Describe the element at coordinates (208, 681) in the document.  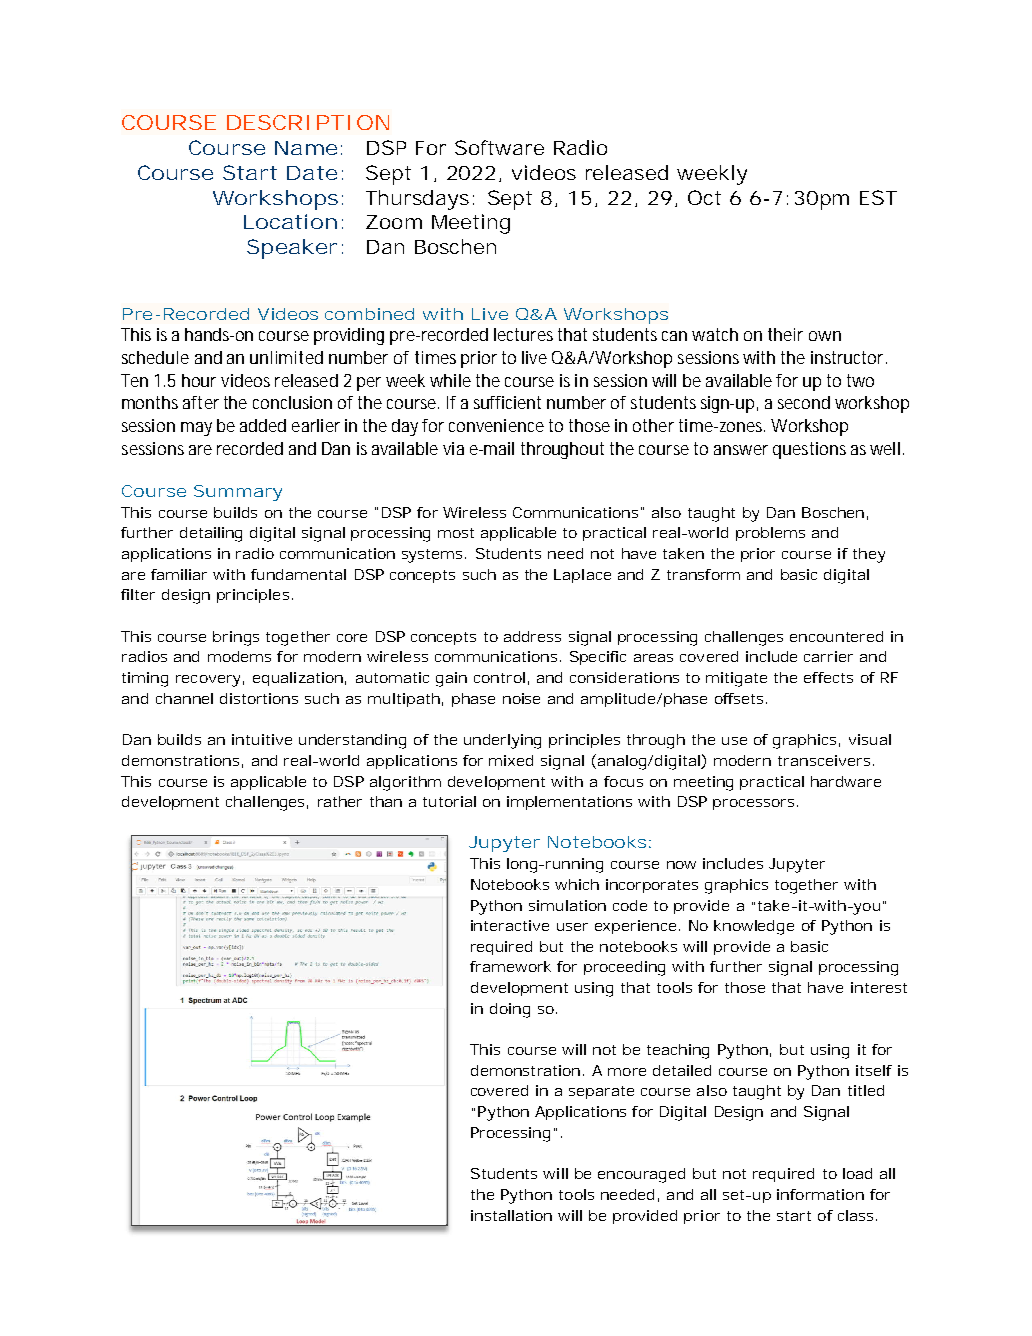
I see `recovery` at that location.
